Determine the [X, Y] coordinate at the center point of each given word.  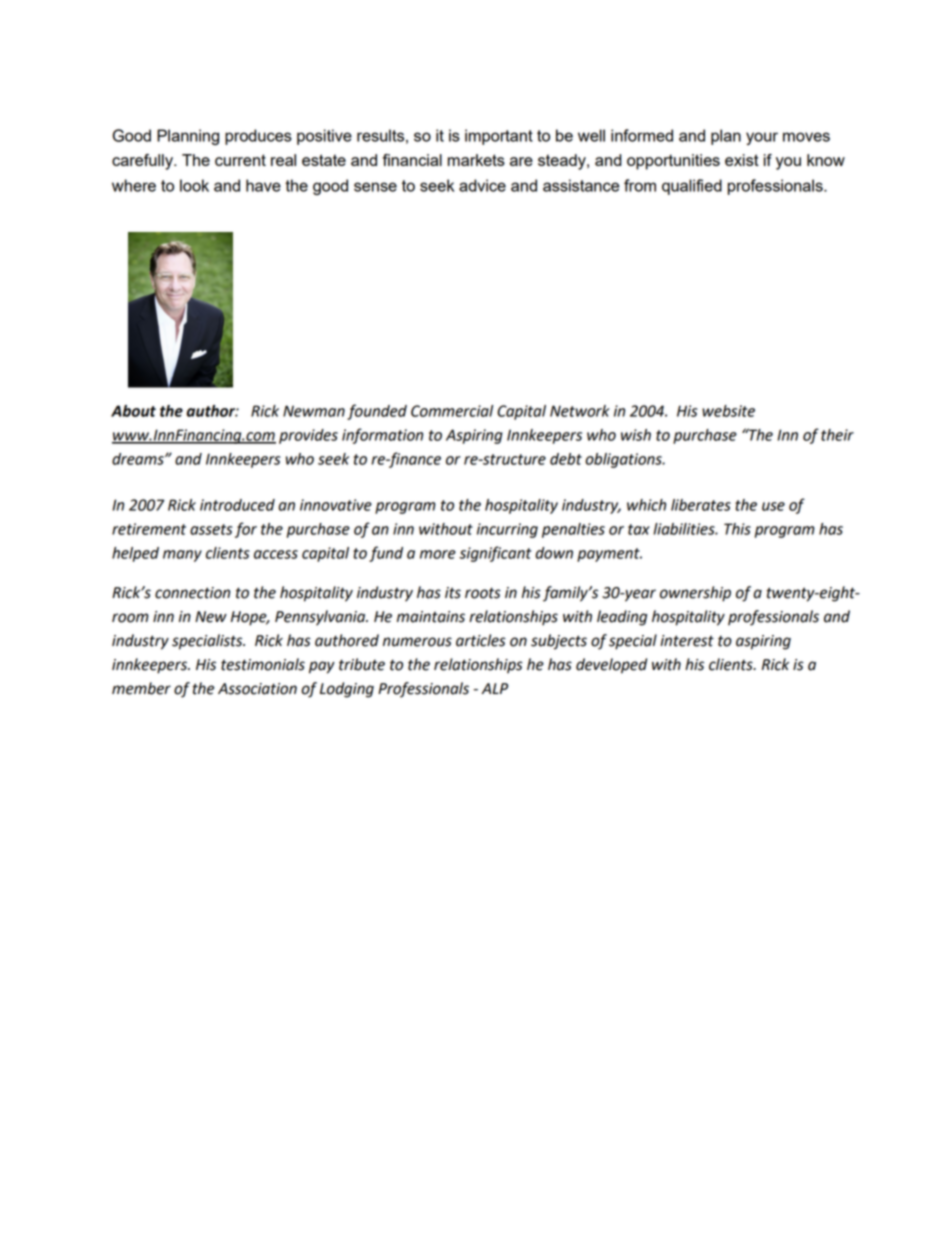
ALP [495, 688]
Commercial [452, 411]
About [133, 411]
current [240, 160]
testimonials [263, 664]
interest [687, 641]
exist [742, 160]
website [728, 411]
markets [476, 160]
